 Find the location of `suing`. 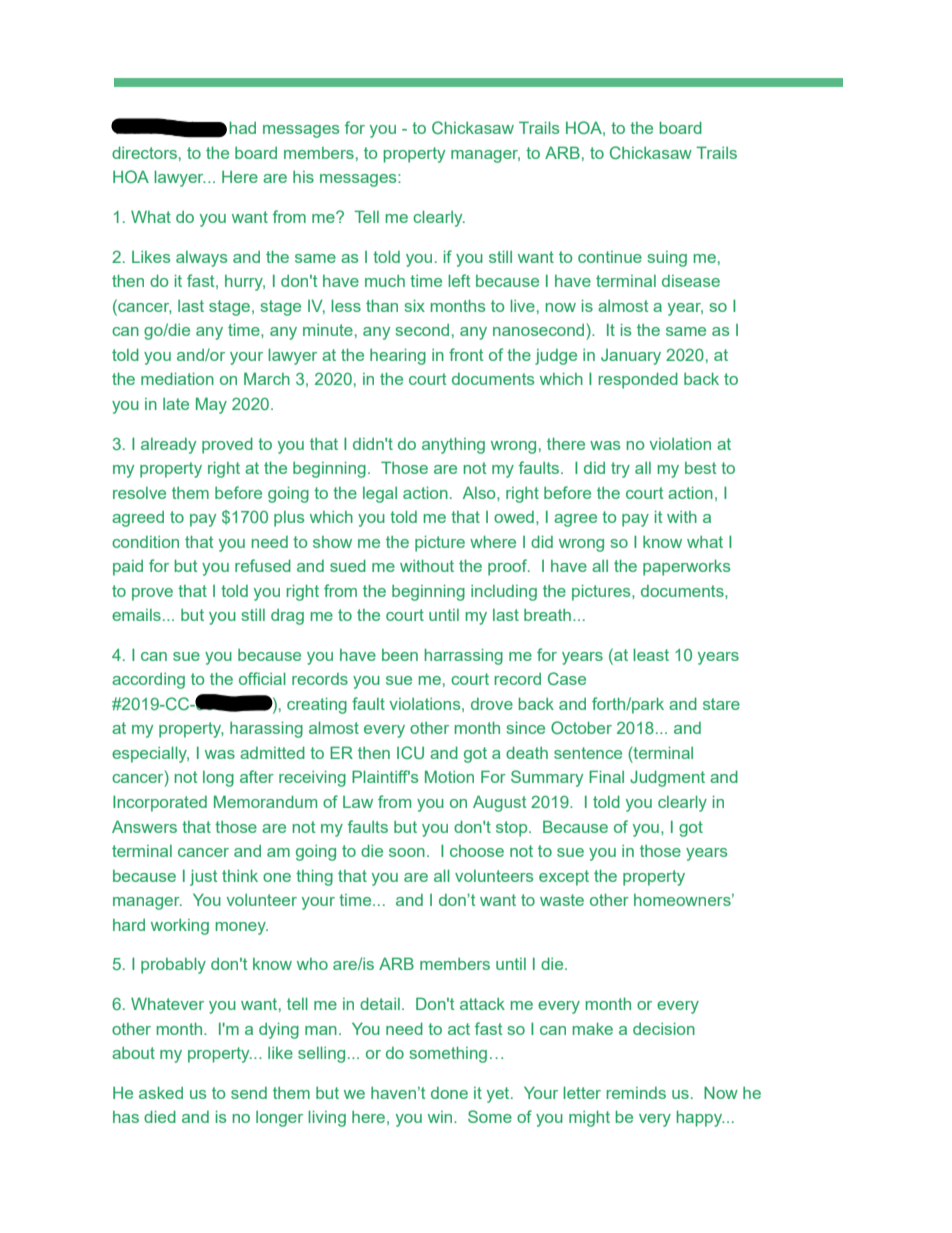

suing is located at coordinates (667, 259).
